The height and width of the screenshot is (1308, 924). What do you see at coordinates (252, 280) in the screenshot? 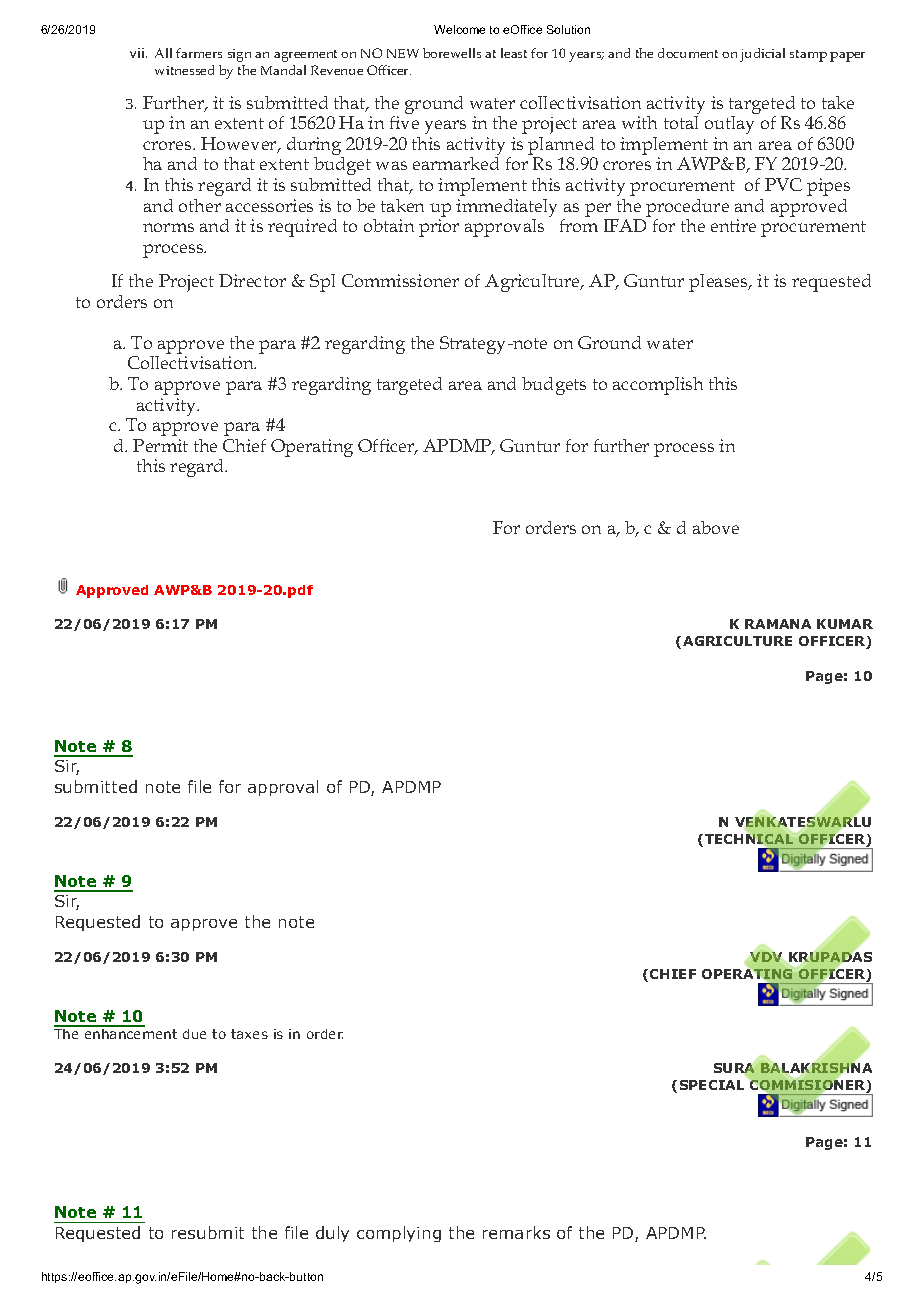
I see `Director` at bounding box center [252, 280].
